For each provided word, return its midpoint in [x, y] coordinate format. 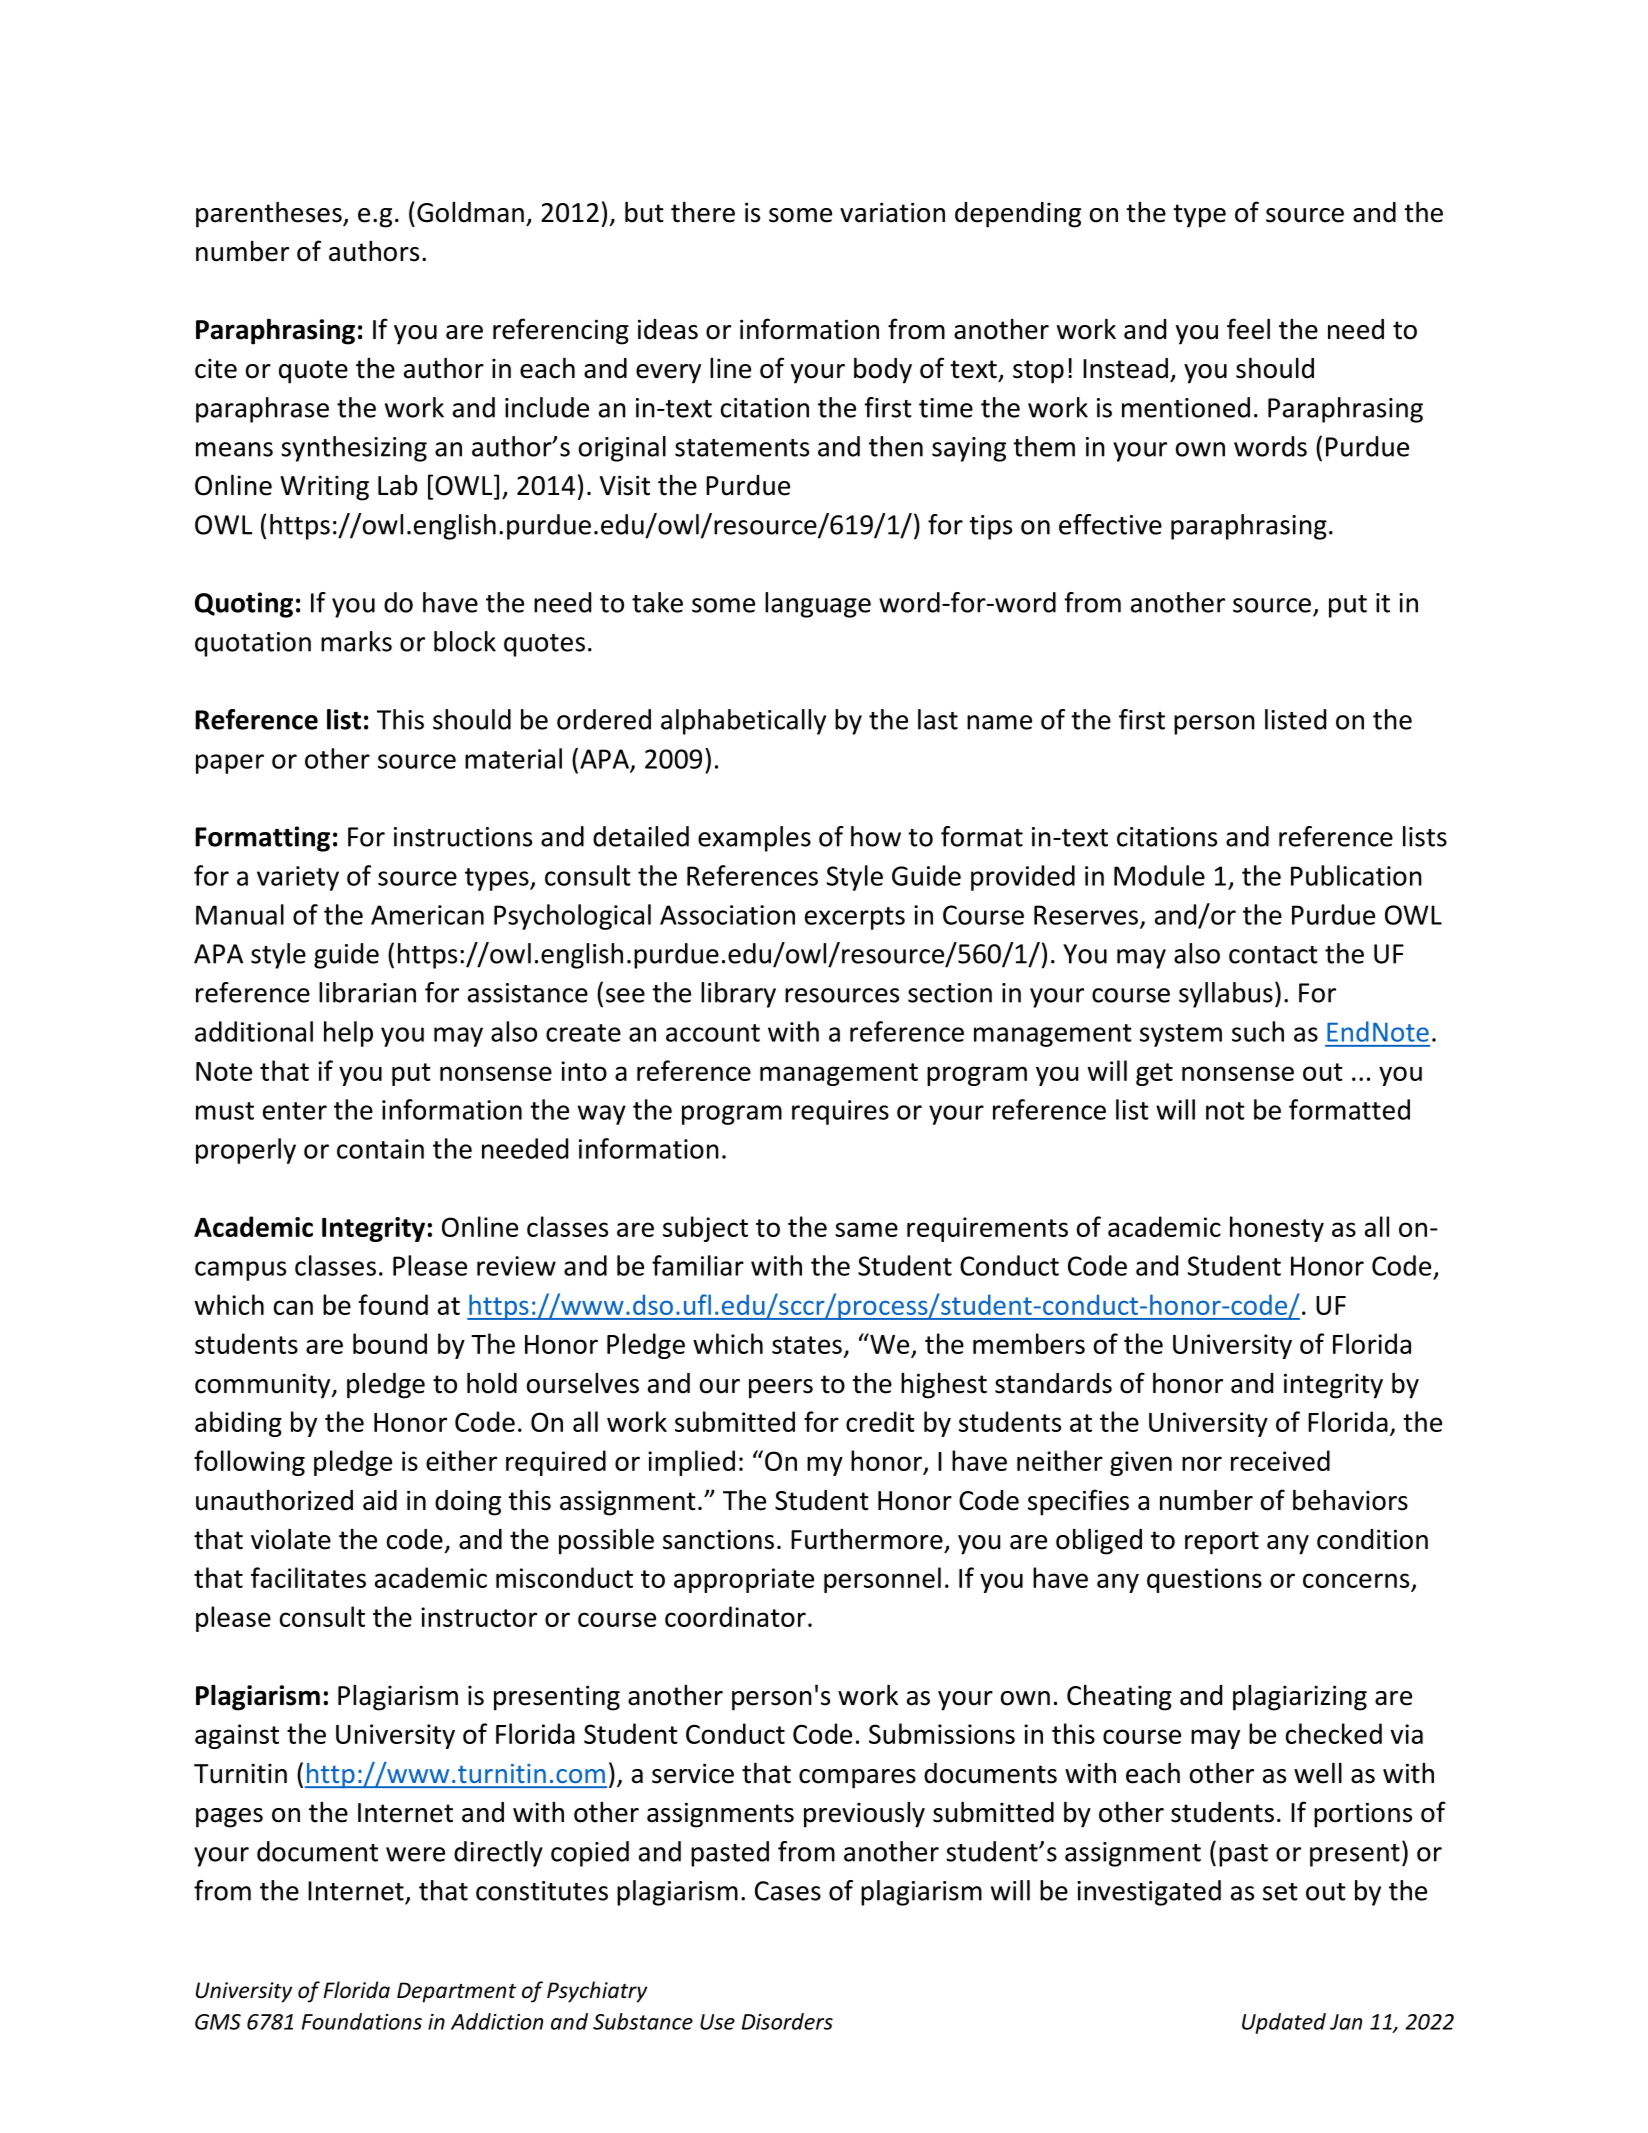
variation [892, 212]
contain [380, 1149]
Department [456, 1992]
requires [840, 1112]
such [1258, 1031]
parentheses [270, 214]
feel [1248, 329]
